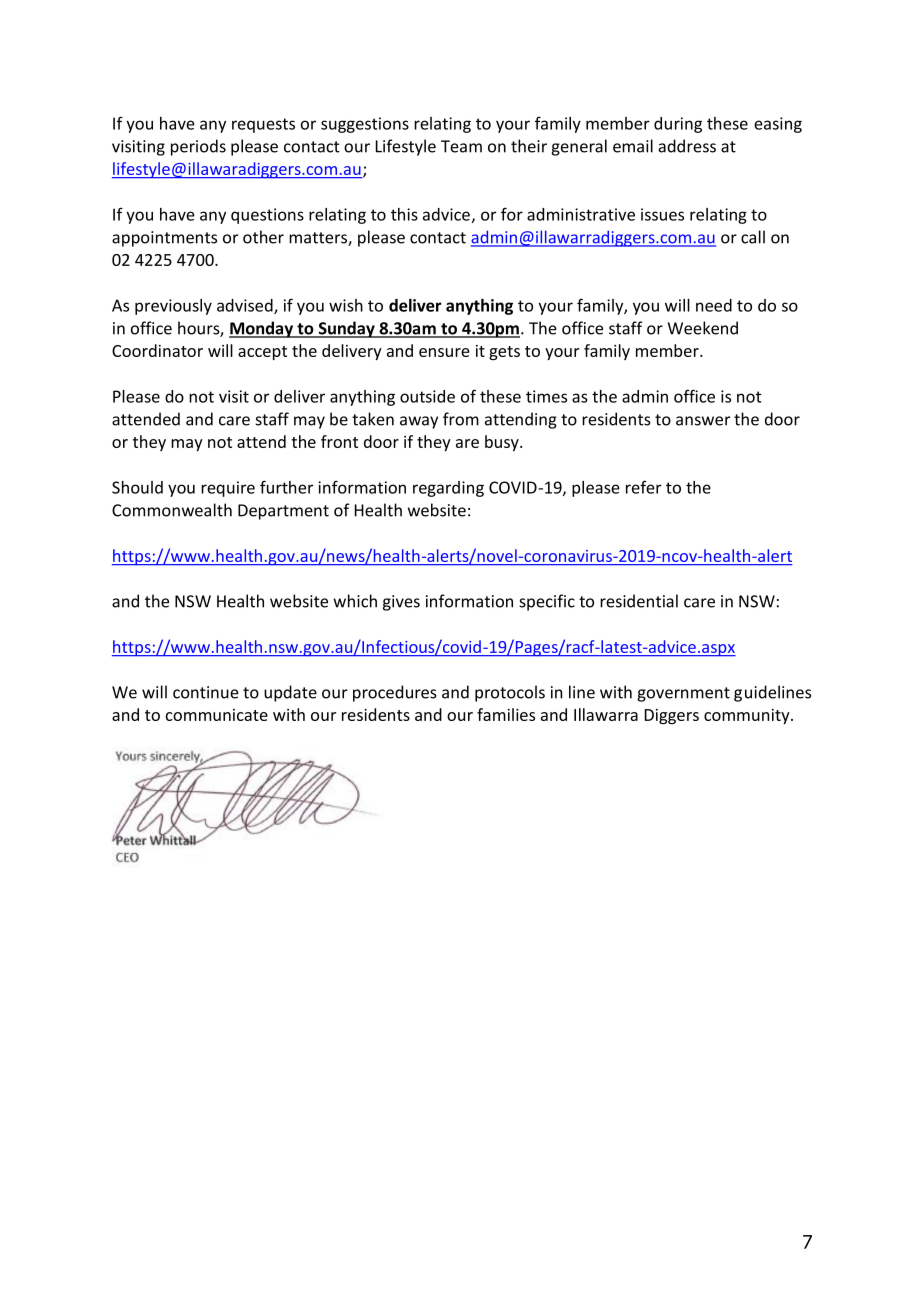 Image resolution: width=924 pixels, height=1307 pixels. Describe the element at coordinates (355, 601) in the image. I see `which` at that location.
